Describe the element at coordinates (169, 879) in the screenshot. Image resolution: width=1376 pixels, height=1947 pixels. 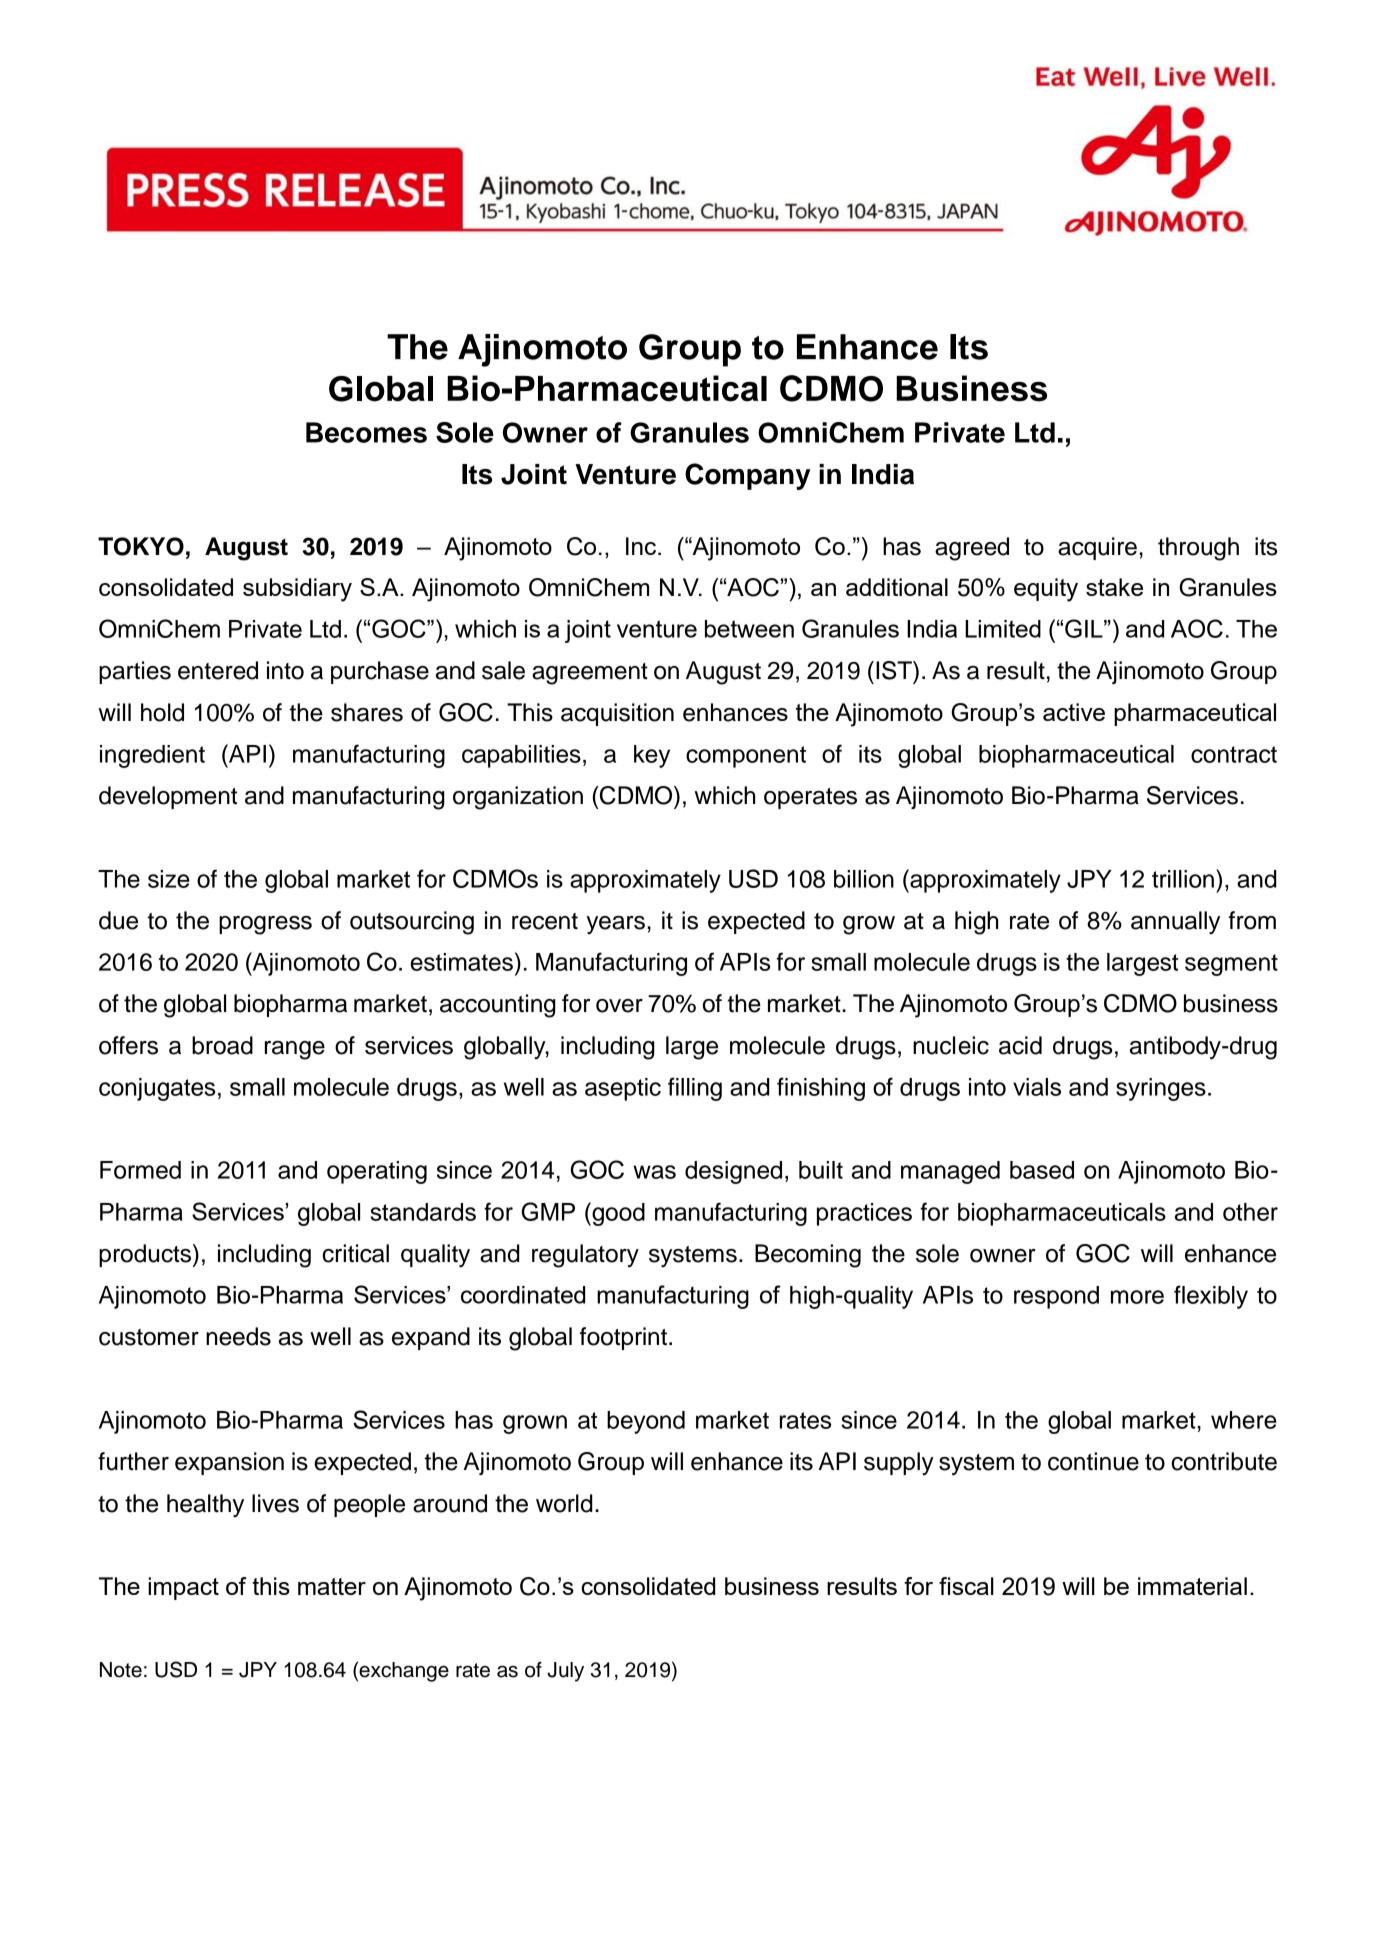
I see `size` at that location.
